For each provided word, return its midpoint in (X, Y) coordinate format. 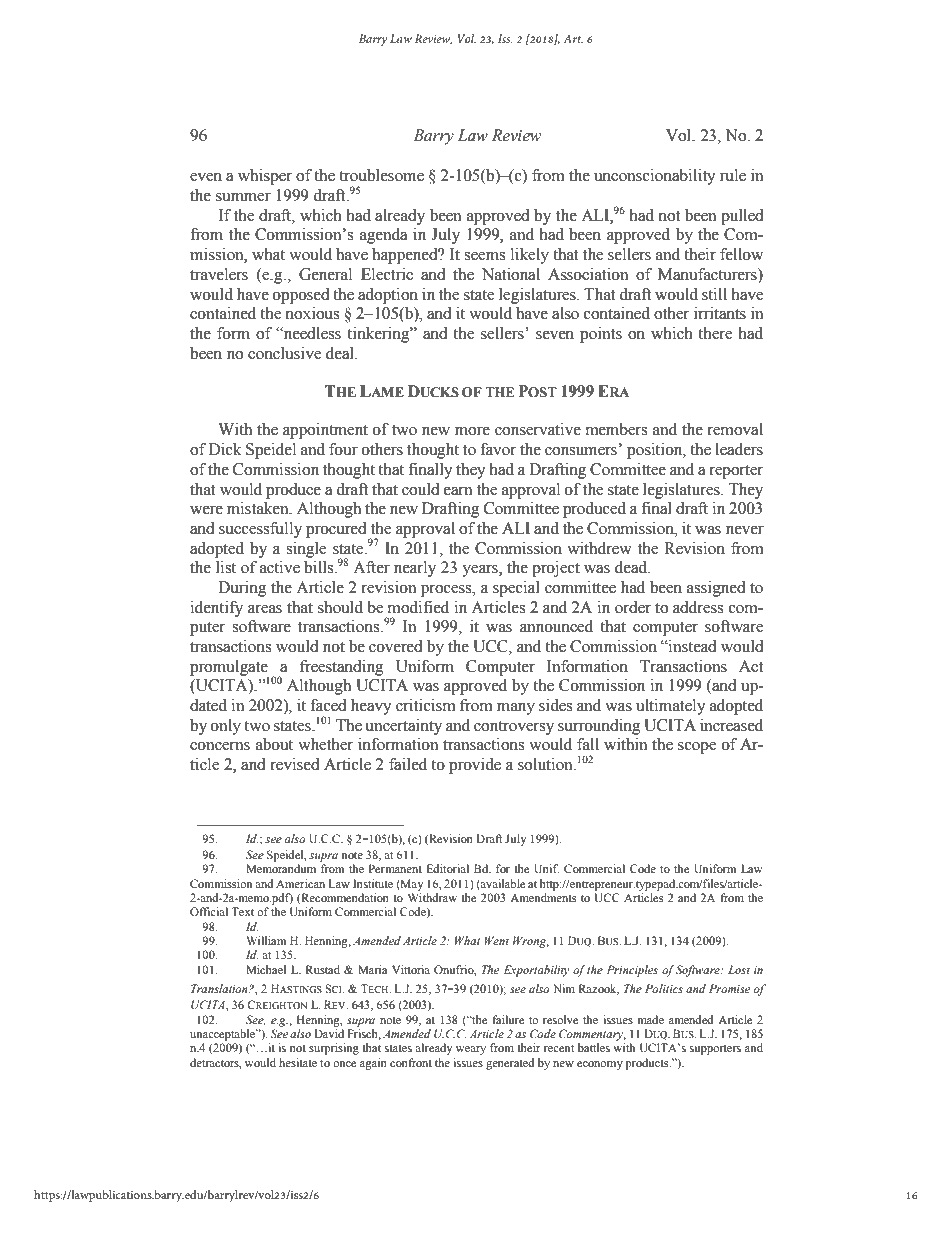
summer (243, 197)
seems (484, 256)
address (698, 607)
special (516, 589)
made (651, 1019)
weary (471, 1050)
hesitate (298, 1062)
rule (733, 175)
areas (265, 609)
